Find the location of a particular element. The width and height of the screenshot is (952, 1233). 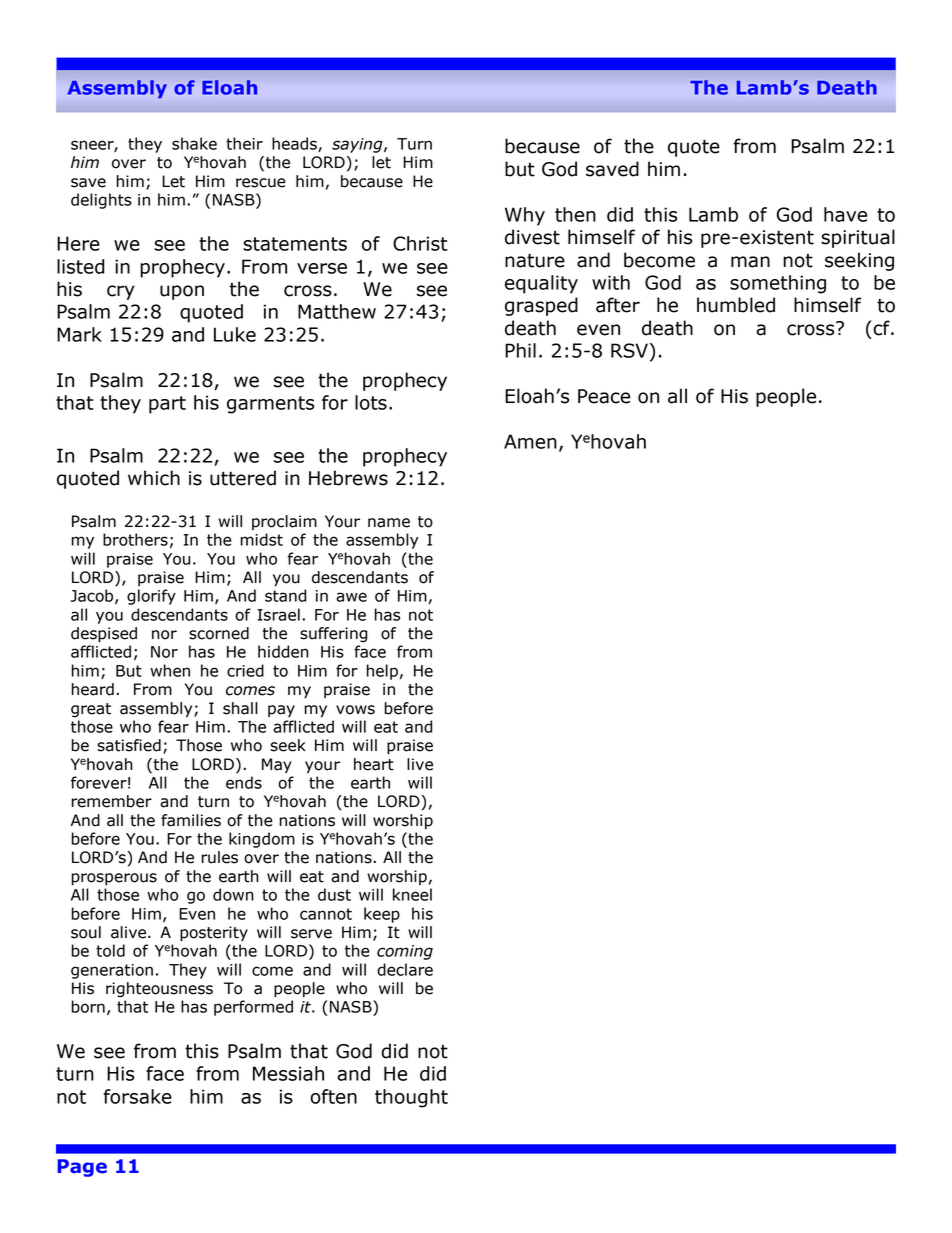

have is located at coordinates (845, 214).
